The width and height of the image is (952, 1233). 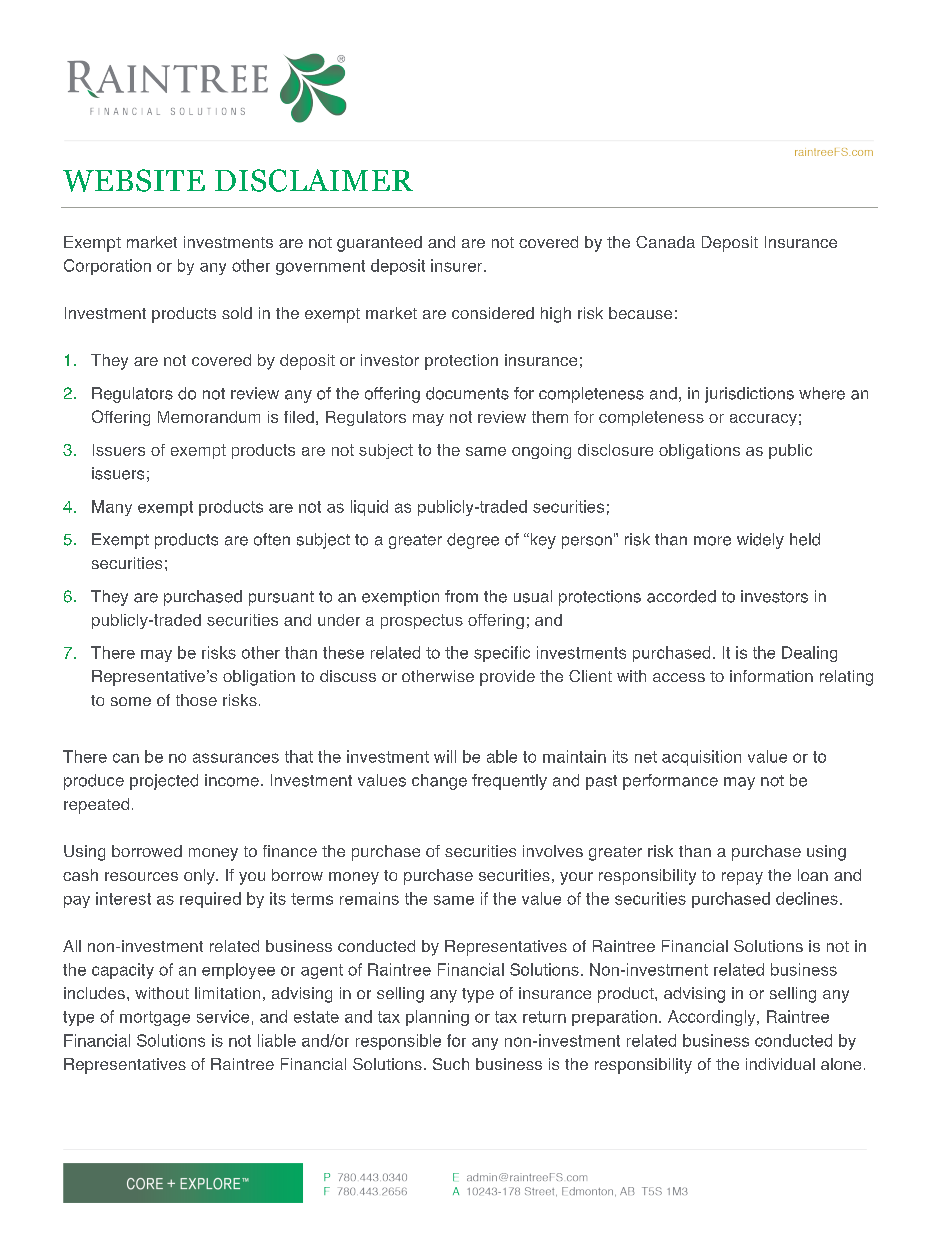 I want to click on planning, so click(x=437, y=1018).
